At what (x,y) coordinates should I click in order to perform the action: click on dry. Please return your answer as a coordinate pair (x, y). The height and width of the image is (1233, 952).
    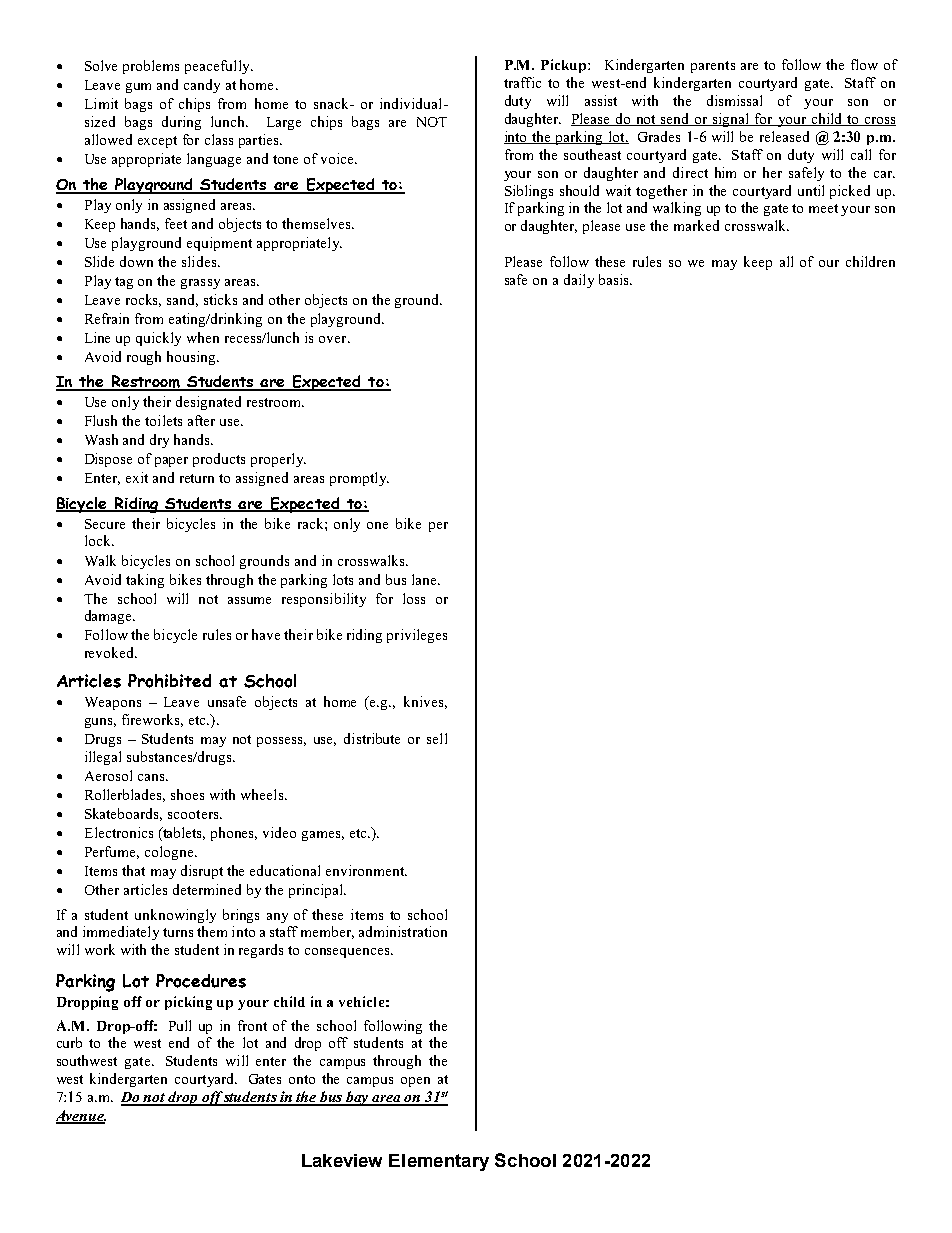
    Looking at the image, I should click on (159, 441).
